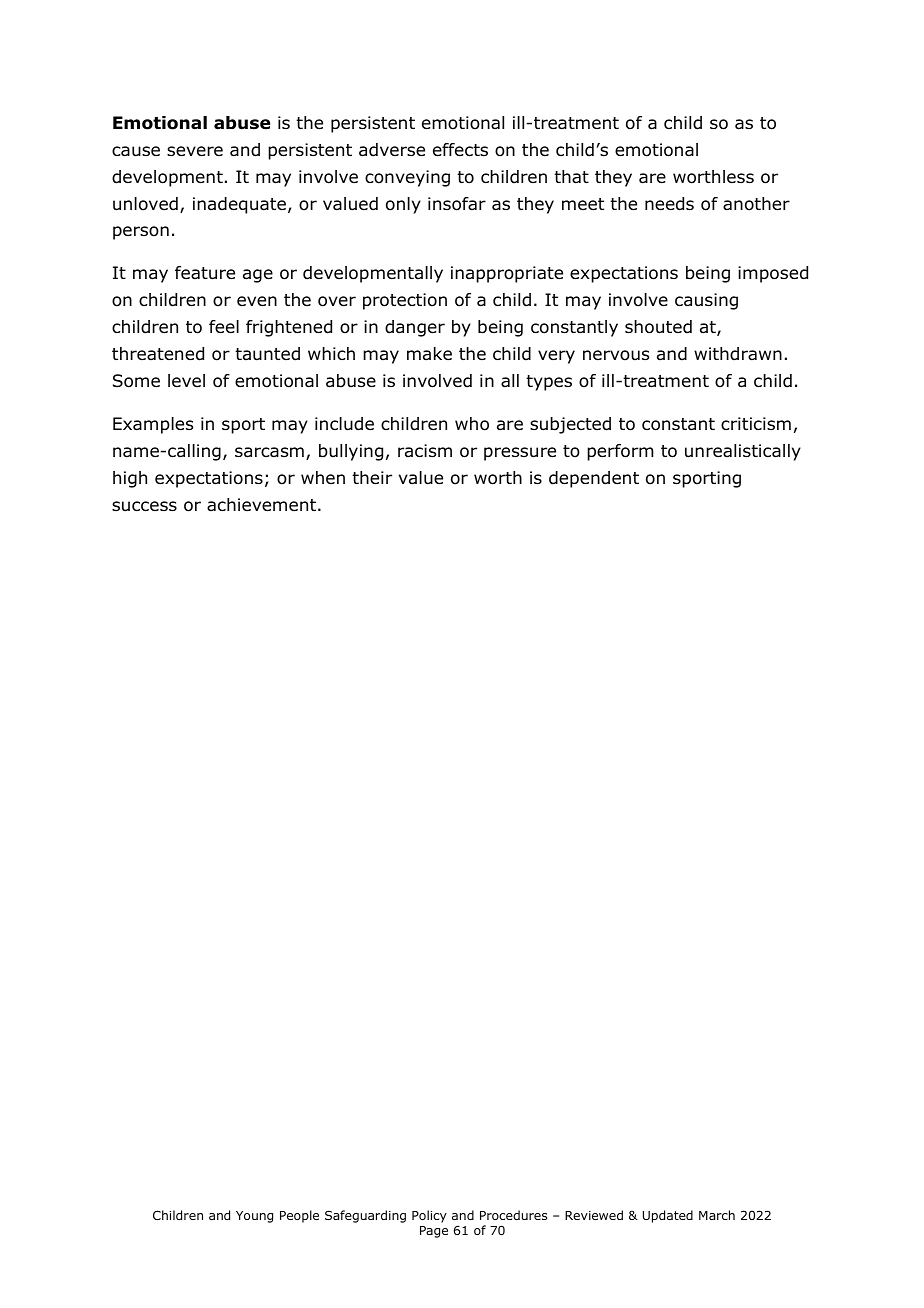 Image resolution: width=924 pixels, height=1308 pixels. What do you see at coordinates (144, 506) in the page?
I see `success` at bounding box center [144, 506].
